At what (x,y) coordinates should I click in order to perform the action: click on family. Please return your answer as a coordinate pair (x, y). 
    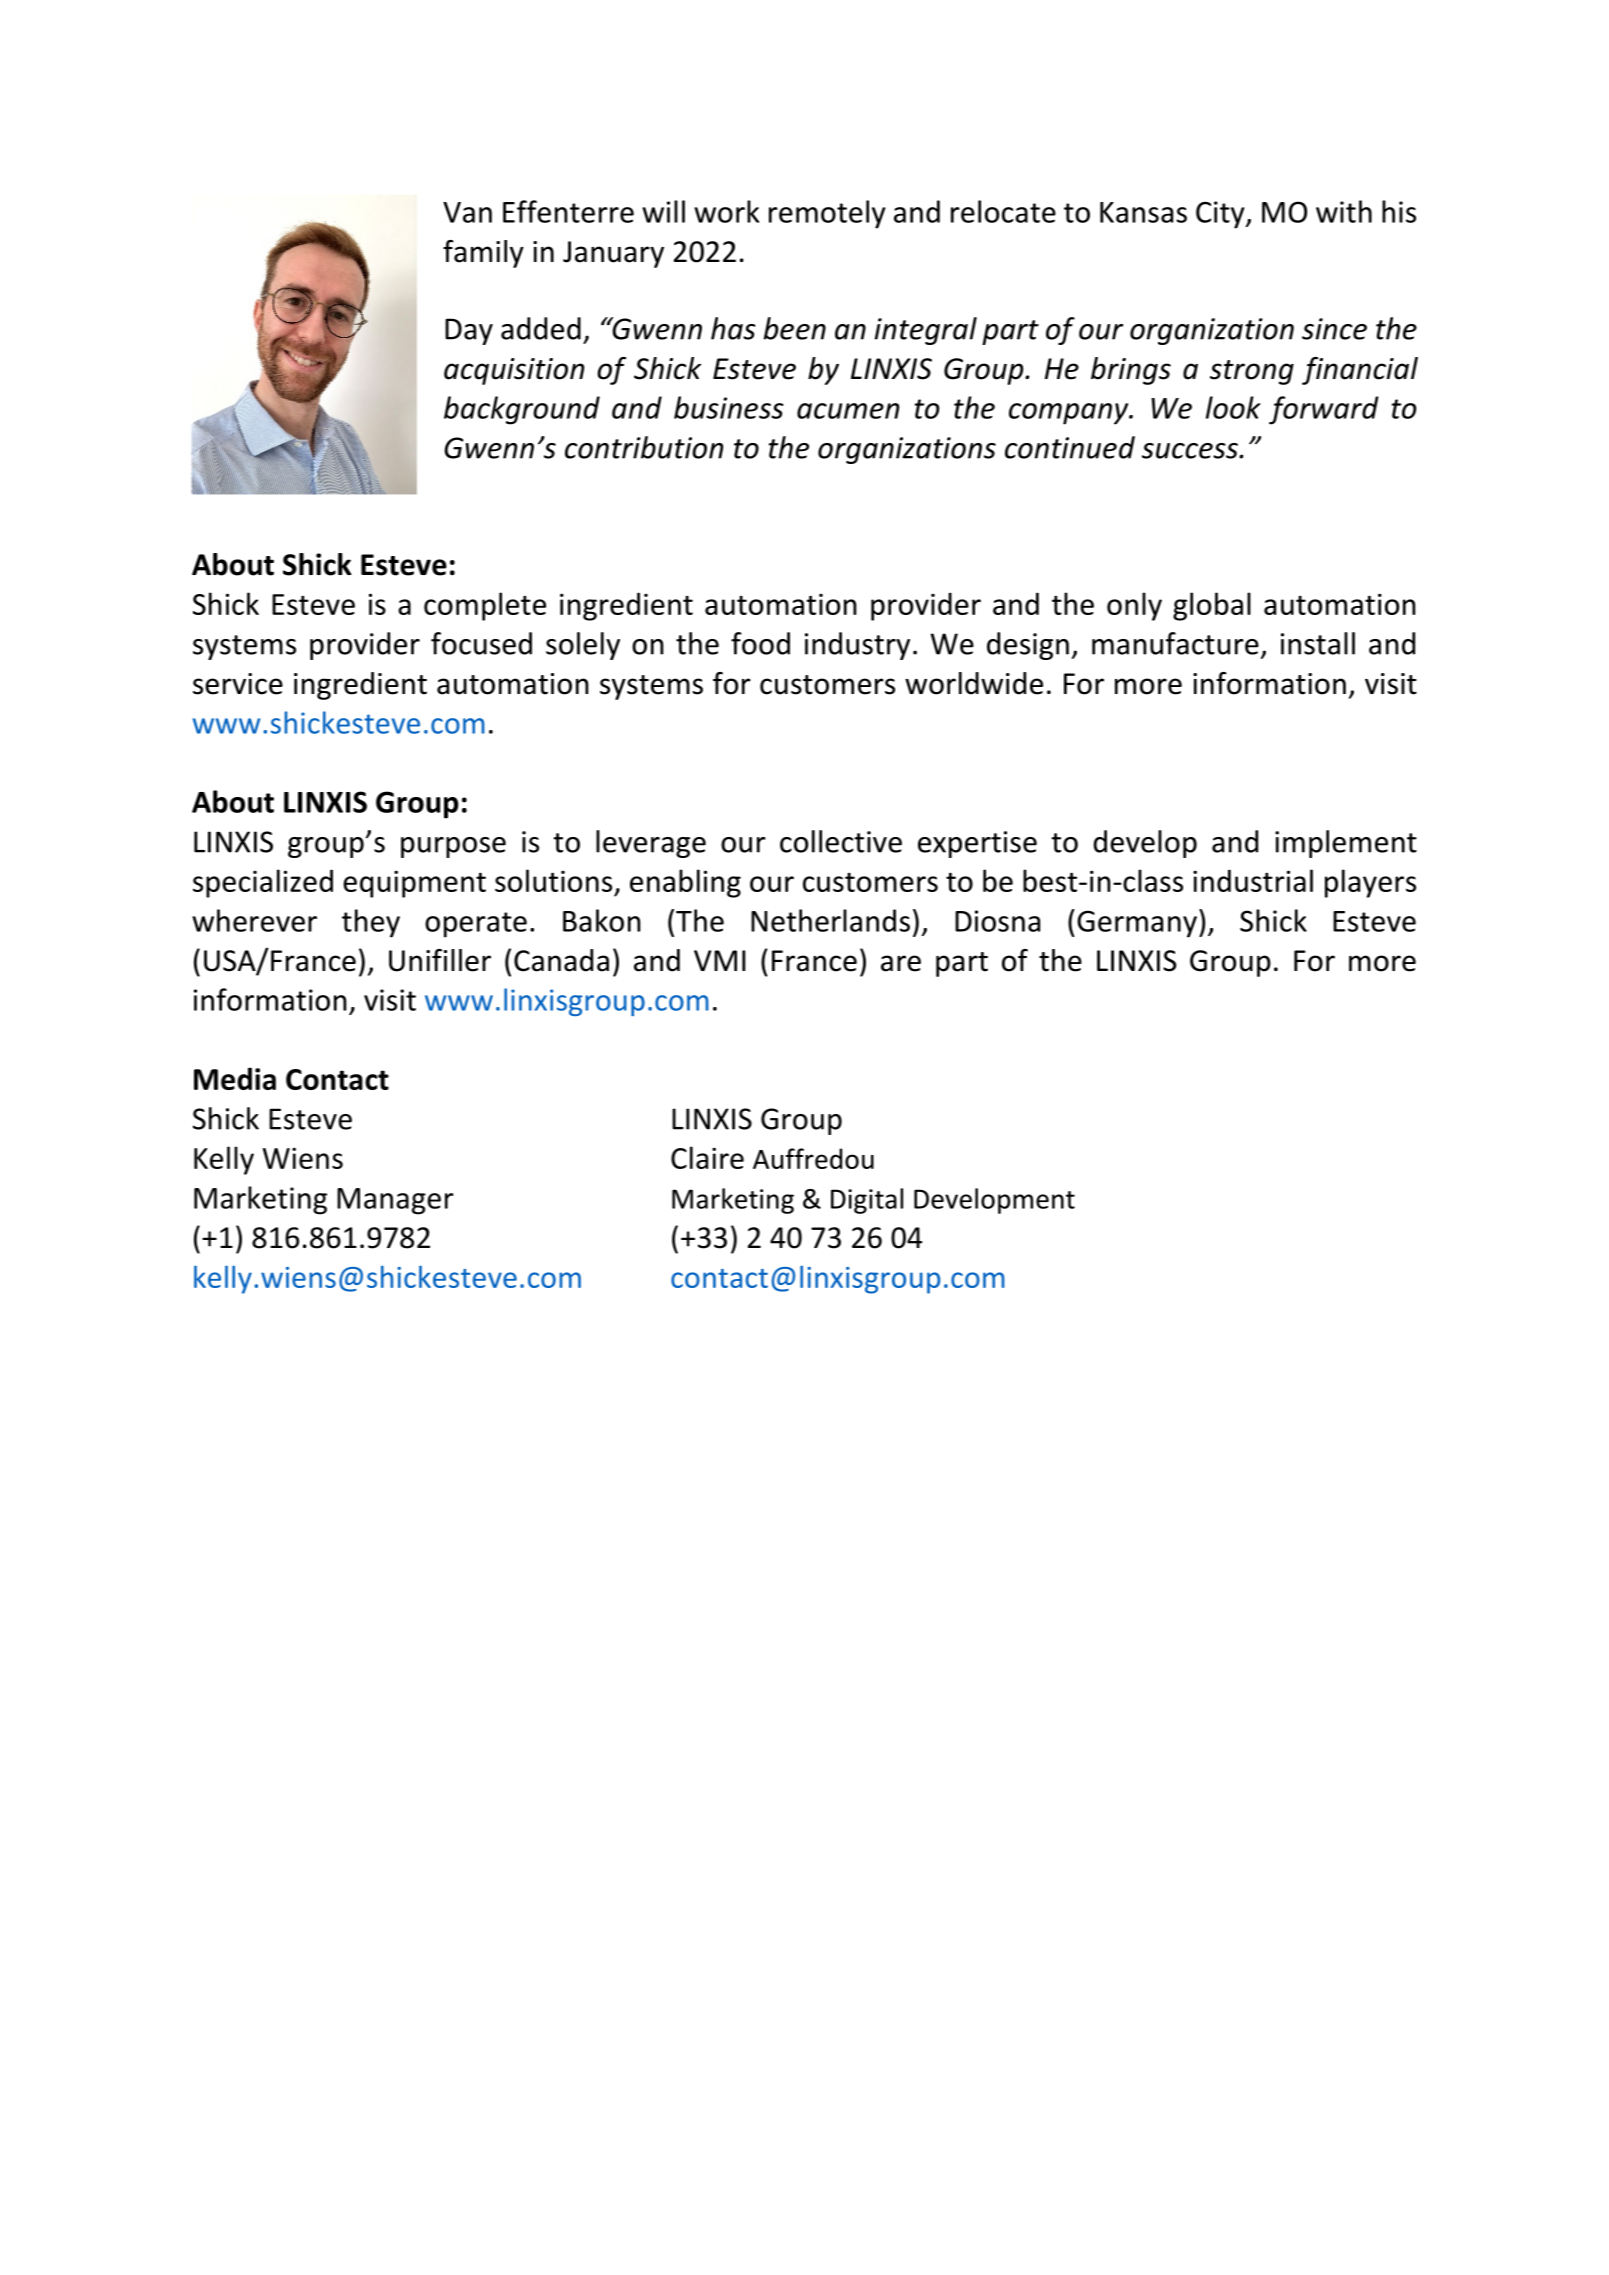
    Looking at the image, I should click on (483, 254).
